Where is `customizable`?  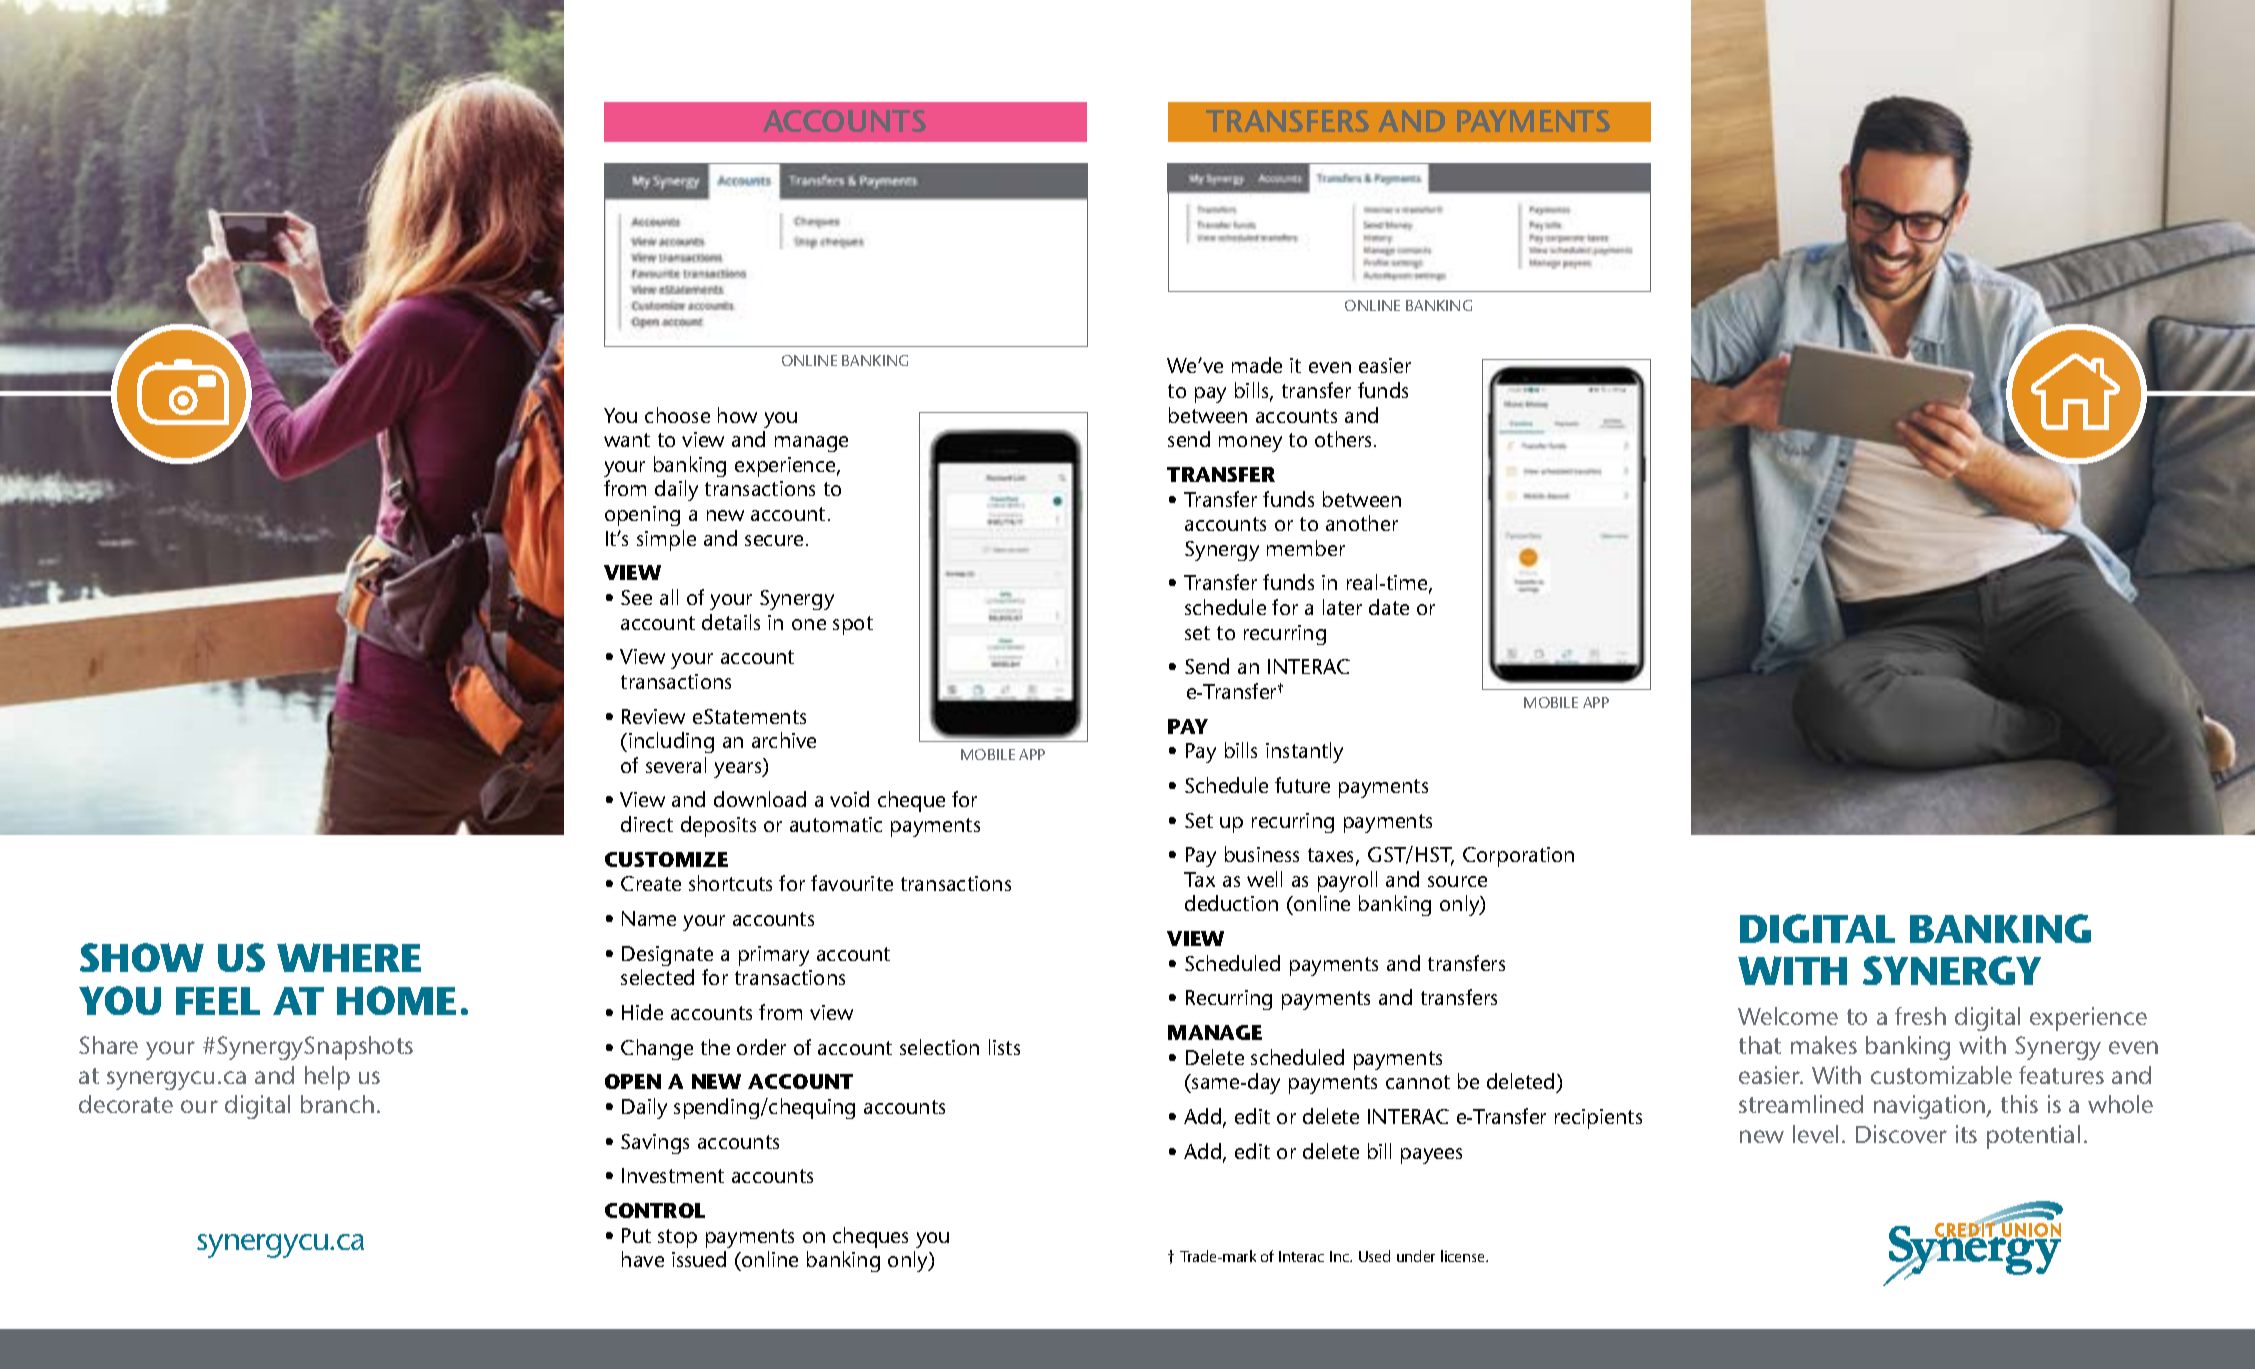
customizable is located at coordinates (1941, 1075).
